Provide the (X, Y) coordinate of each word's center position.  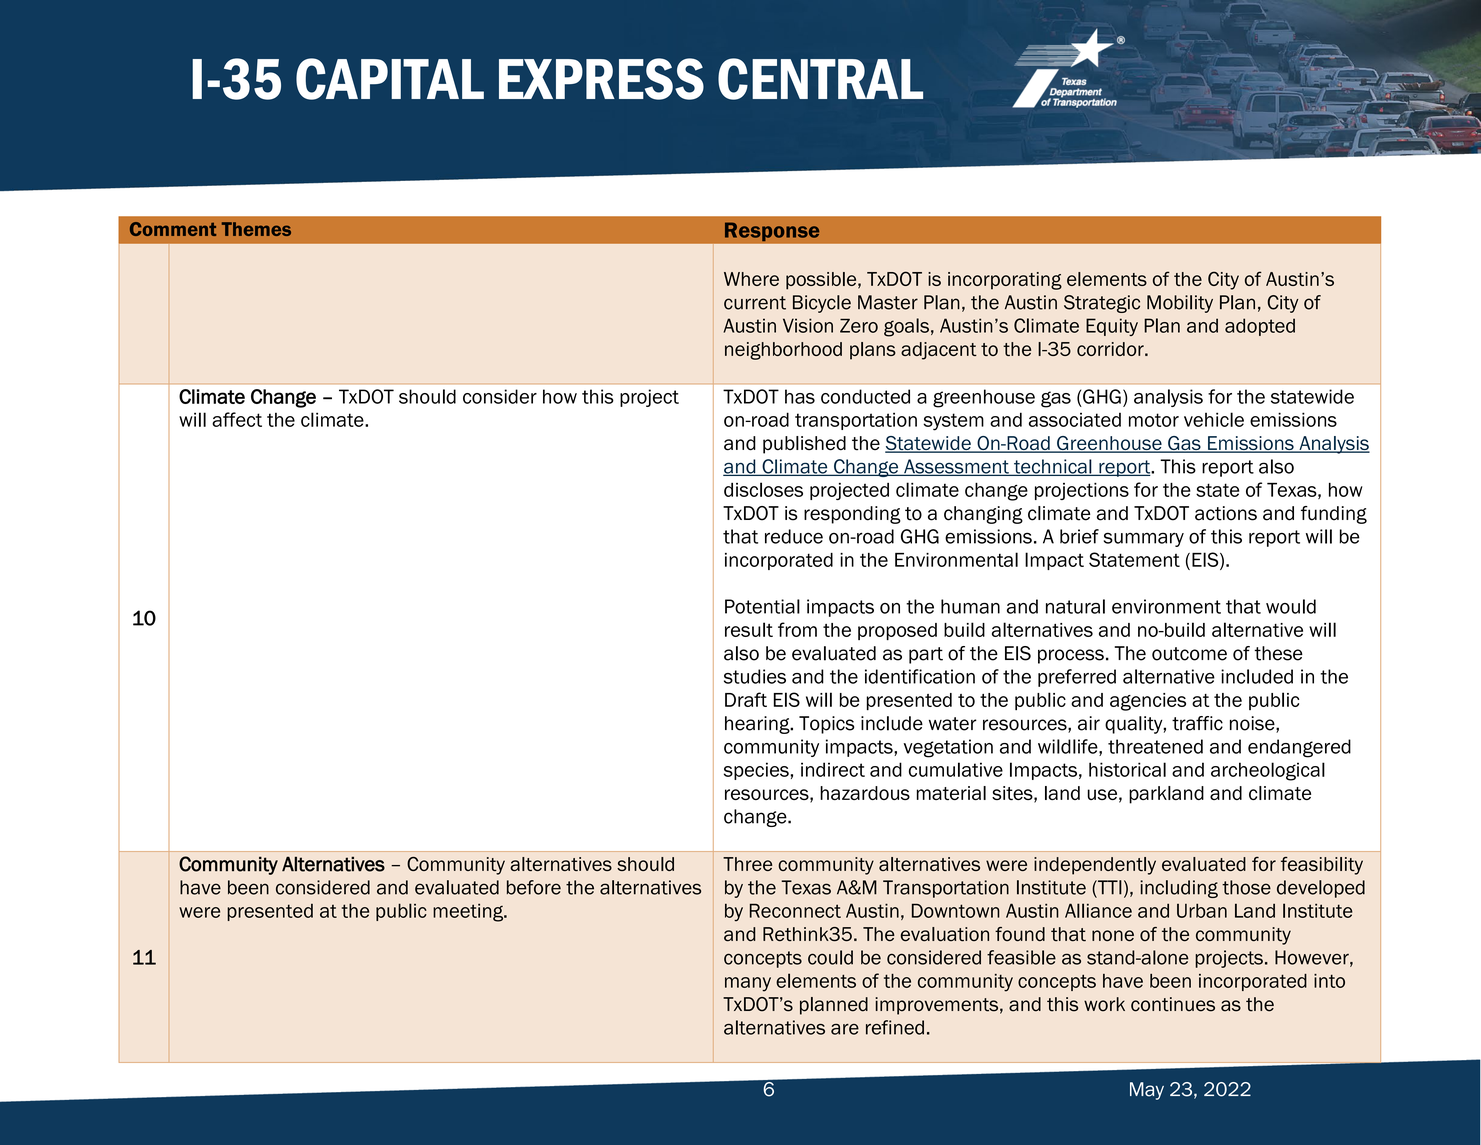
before (534, 887)
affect (237, 419)
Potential (762, 606)
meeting (469, 913)
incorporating (1005, 281)
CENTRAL (820, 79)
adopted (1260, 327)
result (749, 629)
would (1291, 606)
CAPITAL (390, 79)
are (845, 1029)
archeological (1268, 771)
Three (747, 864)
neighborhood (783, 351)
